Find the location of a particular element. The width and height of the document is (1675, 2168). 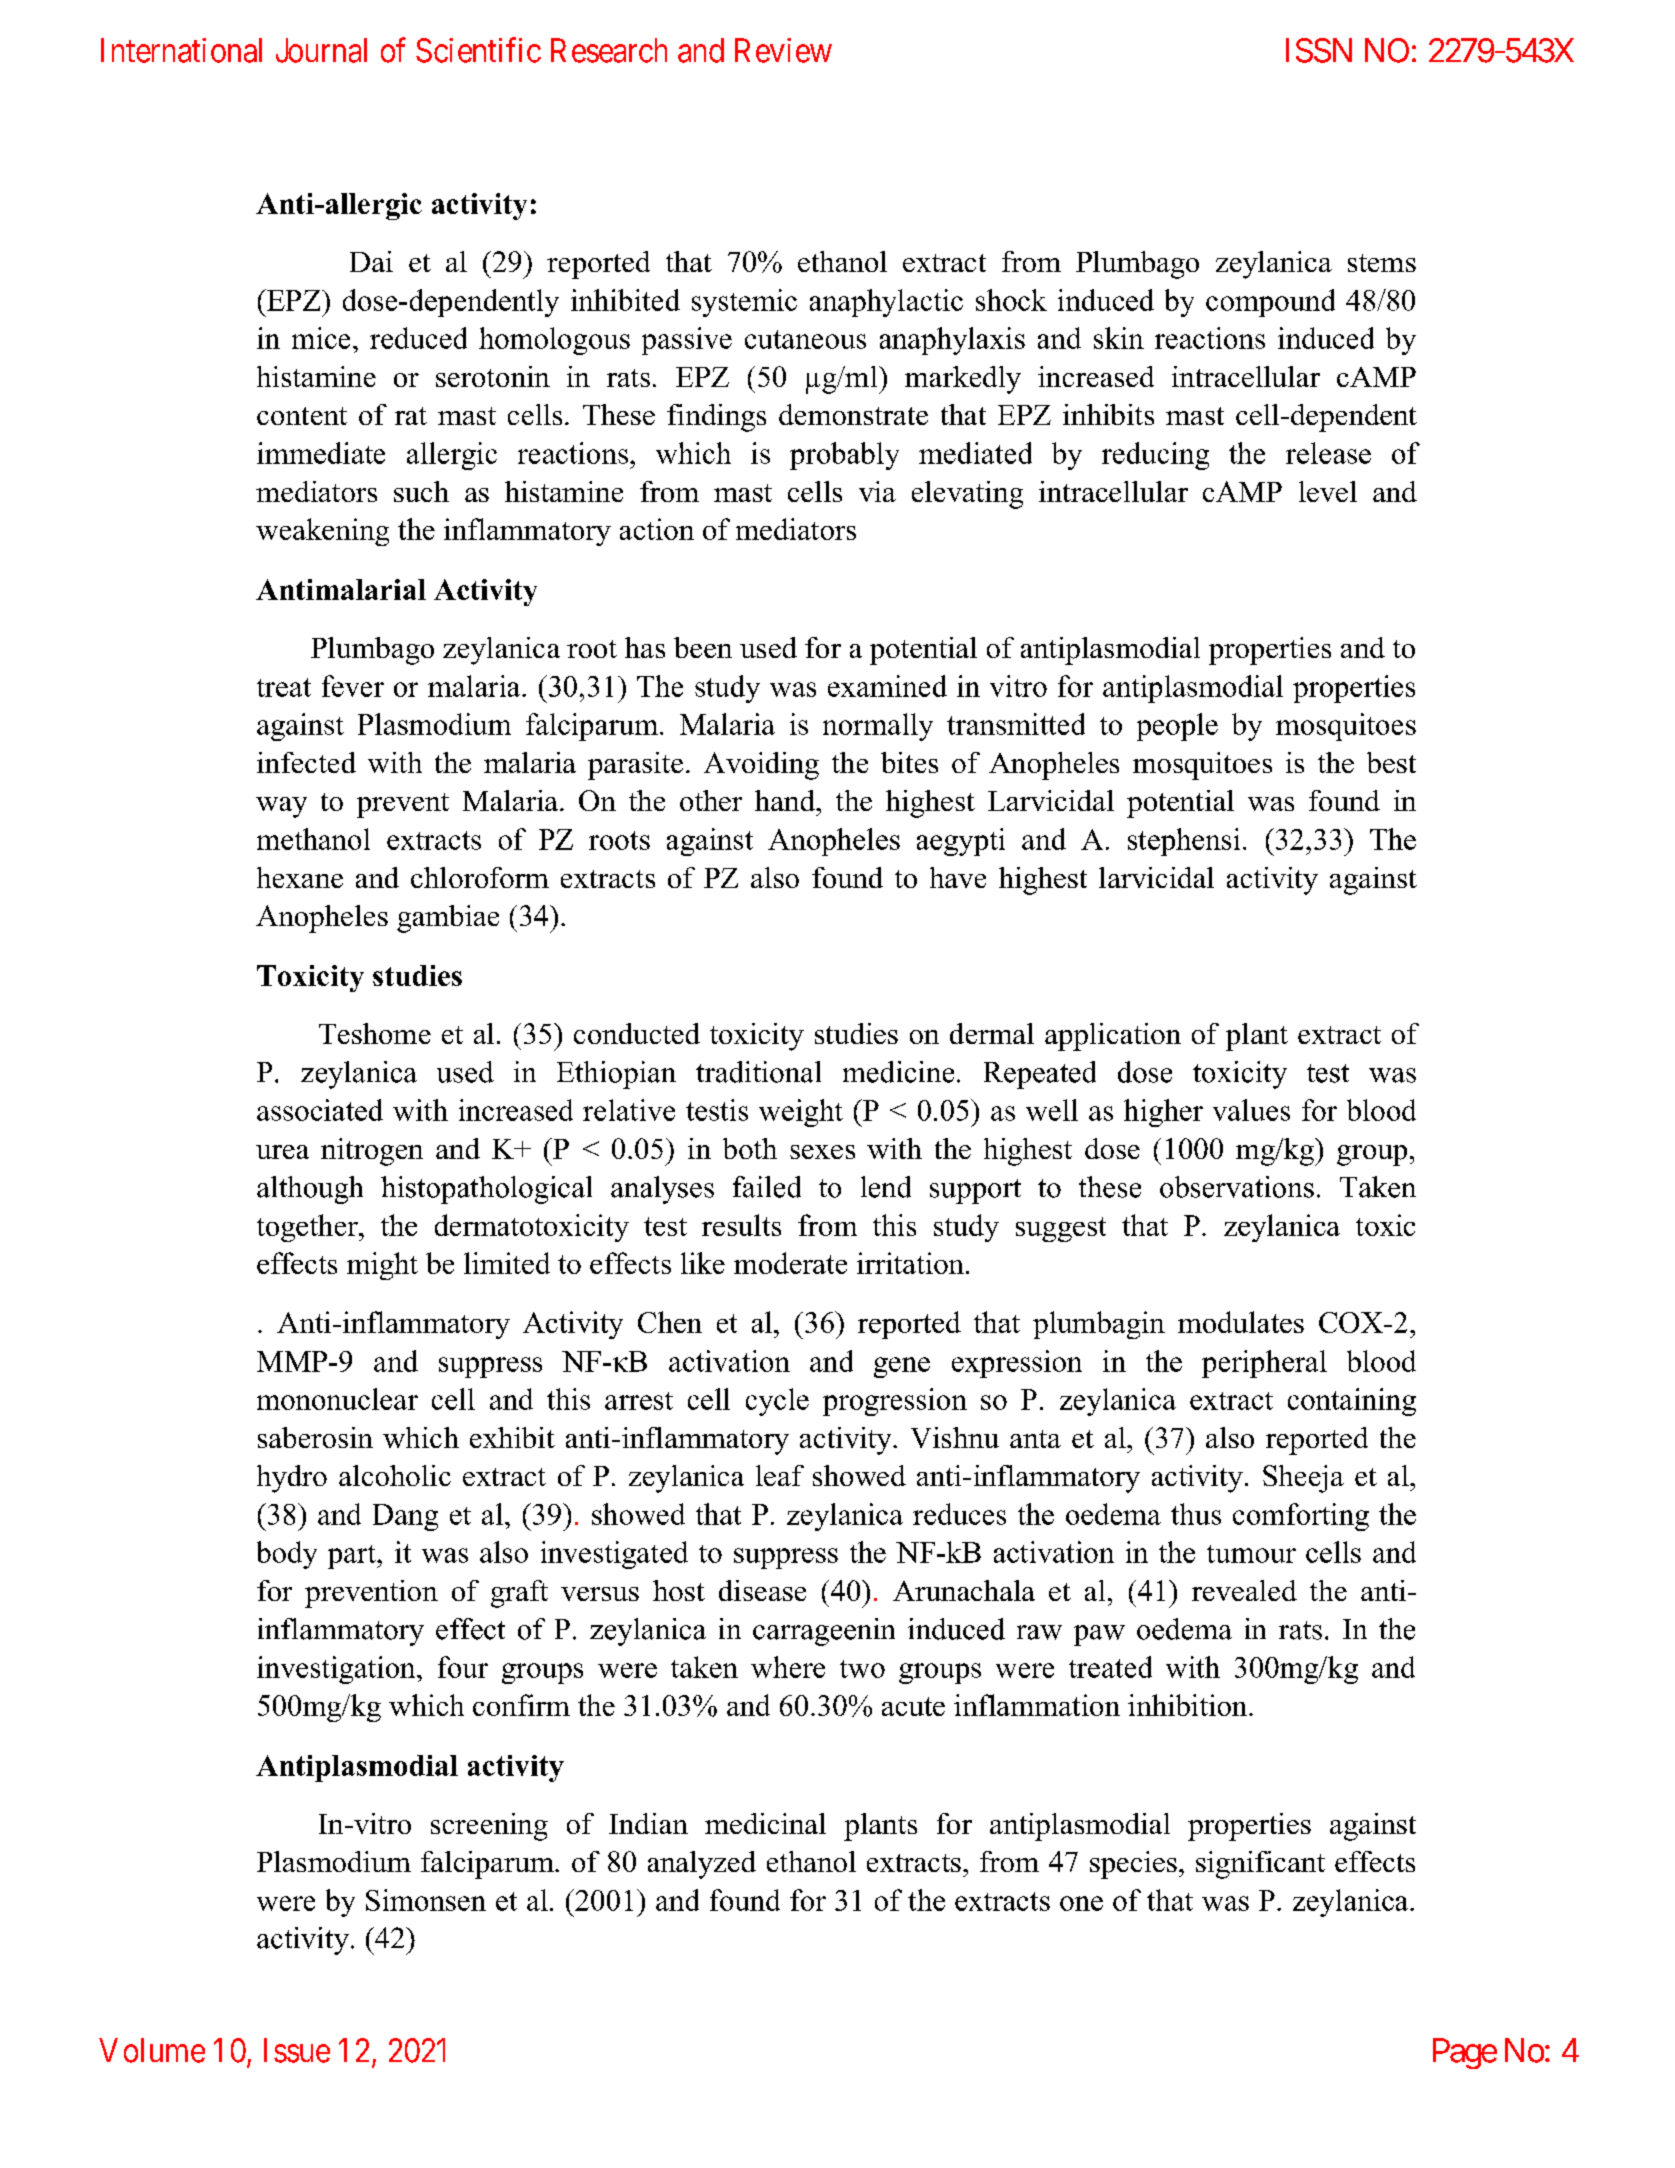

associated is located at coordinates (320, 1110).
